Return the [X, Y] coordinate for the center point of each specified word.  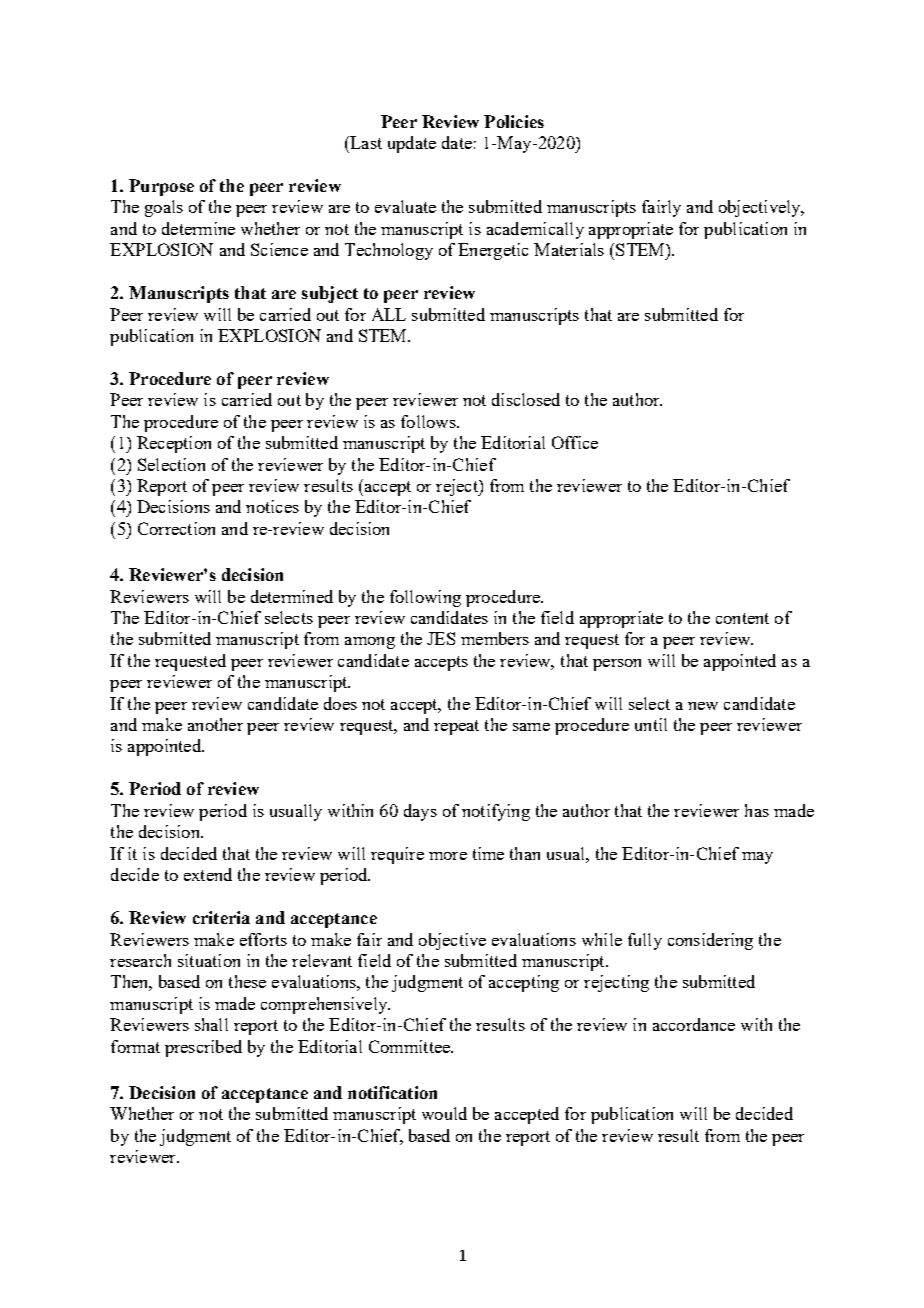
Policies [514, 121]
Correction [176, 528]
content [742, 618]
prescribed [203, 1048]
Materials [569, 249]
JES [441, 638]
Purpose [161, 187]
